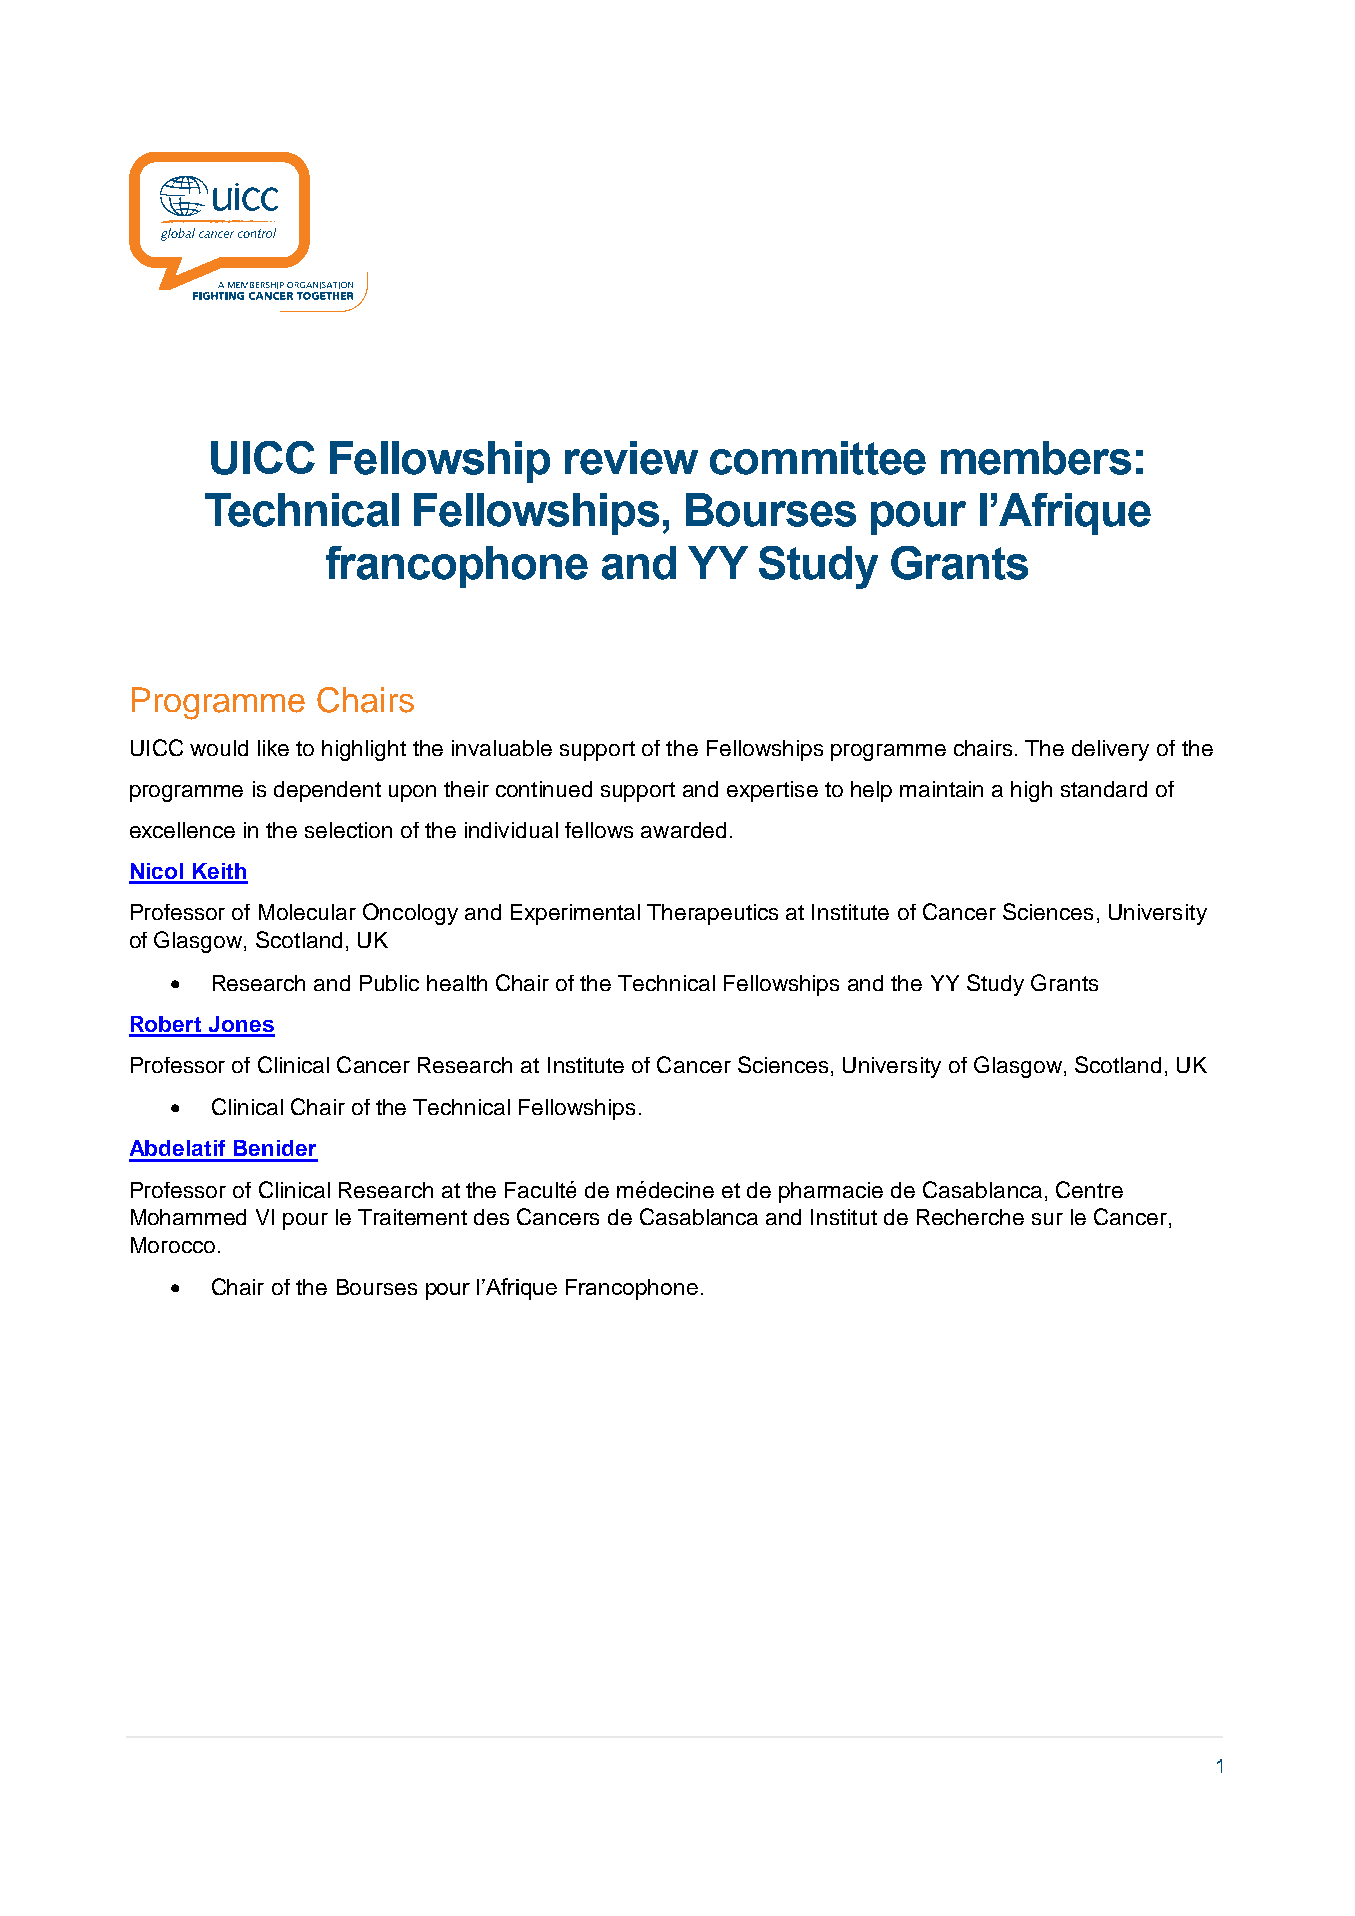 The height and width of the image is (1916, 1355). I want to click on Mohammed, so click(188, 1217).
